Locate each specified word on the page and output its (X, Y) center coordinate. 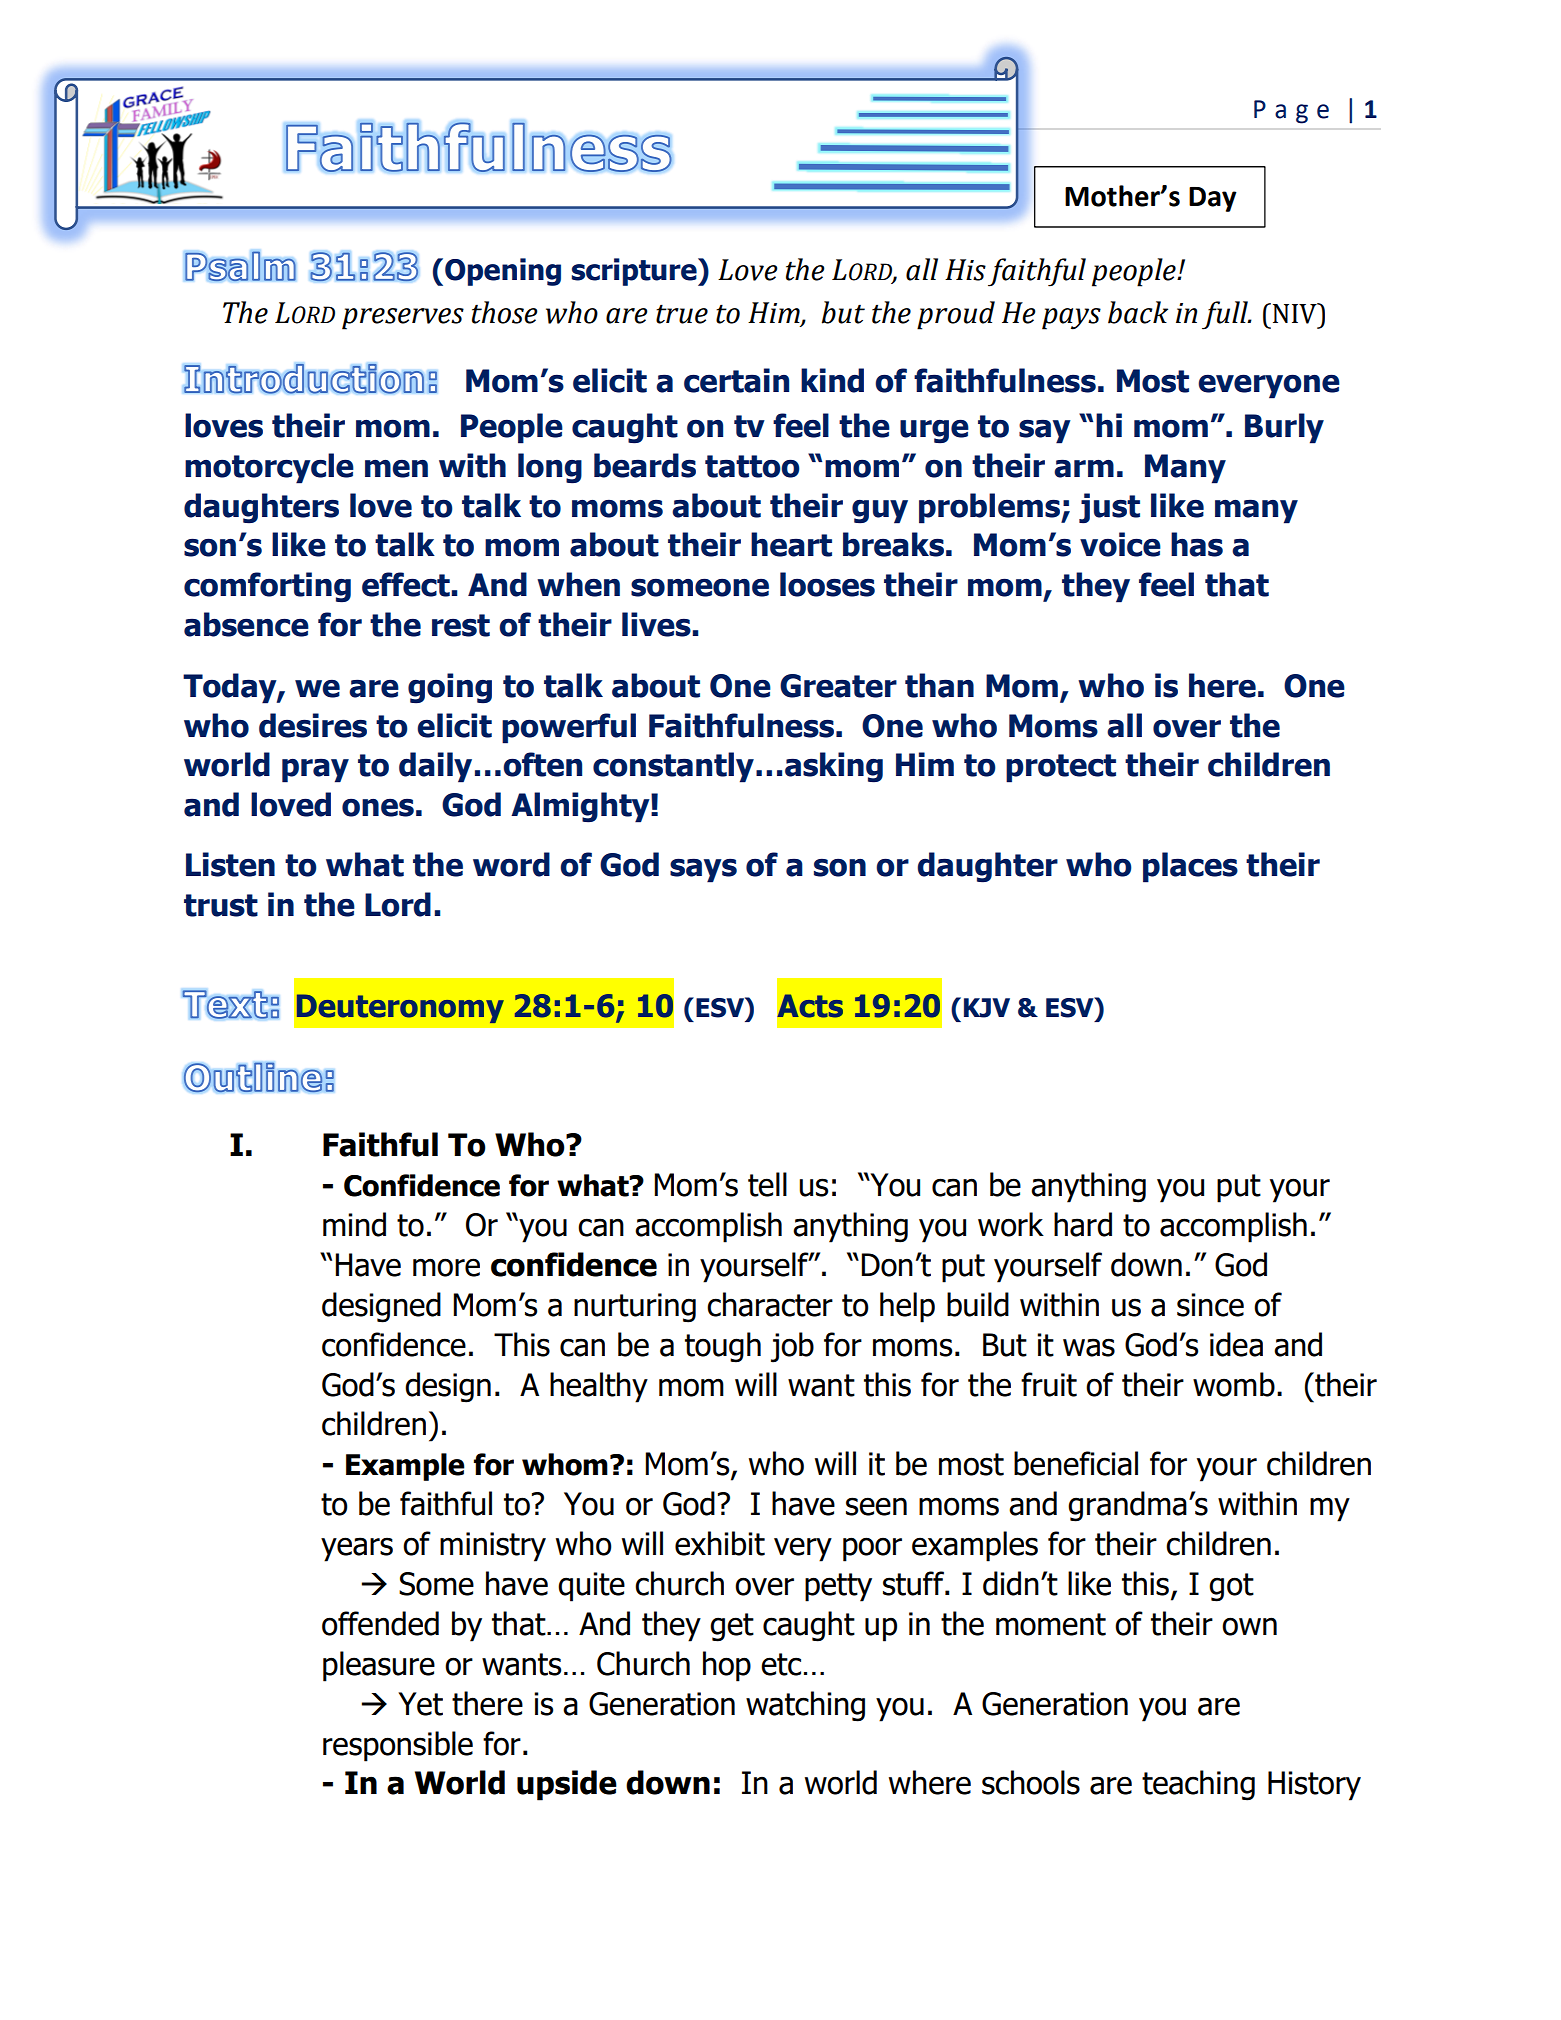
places (1190, 867)
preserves (403, 319)
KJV (987, 1008)
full (1226, 315)
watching (805, 1706)
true (682, 314)
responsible (398, 1746)
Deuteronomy (400, 1008)
